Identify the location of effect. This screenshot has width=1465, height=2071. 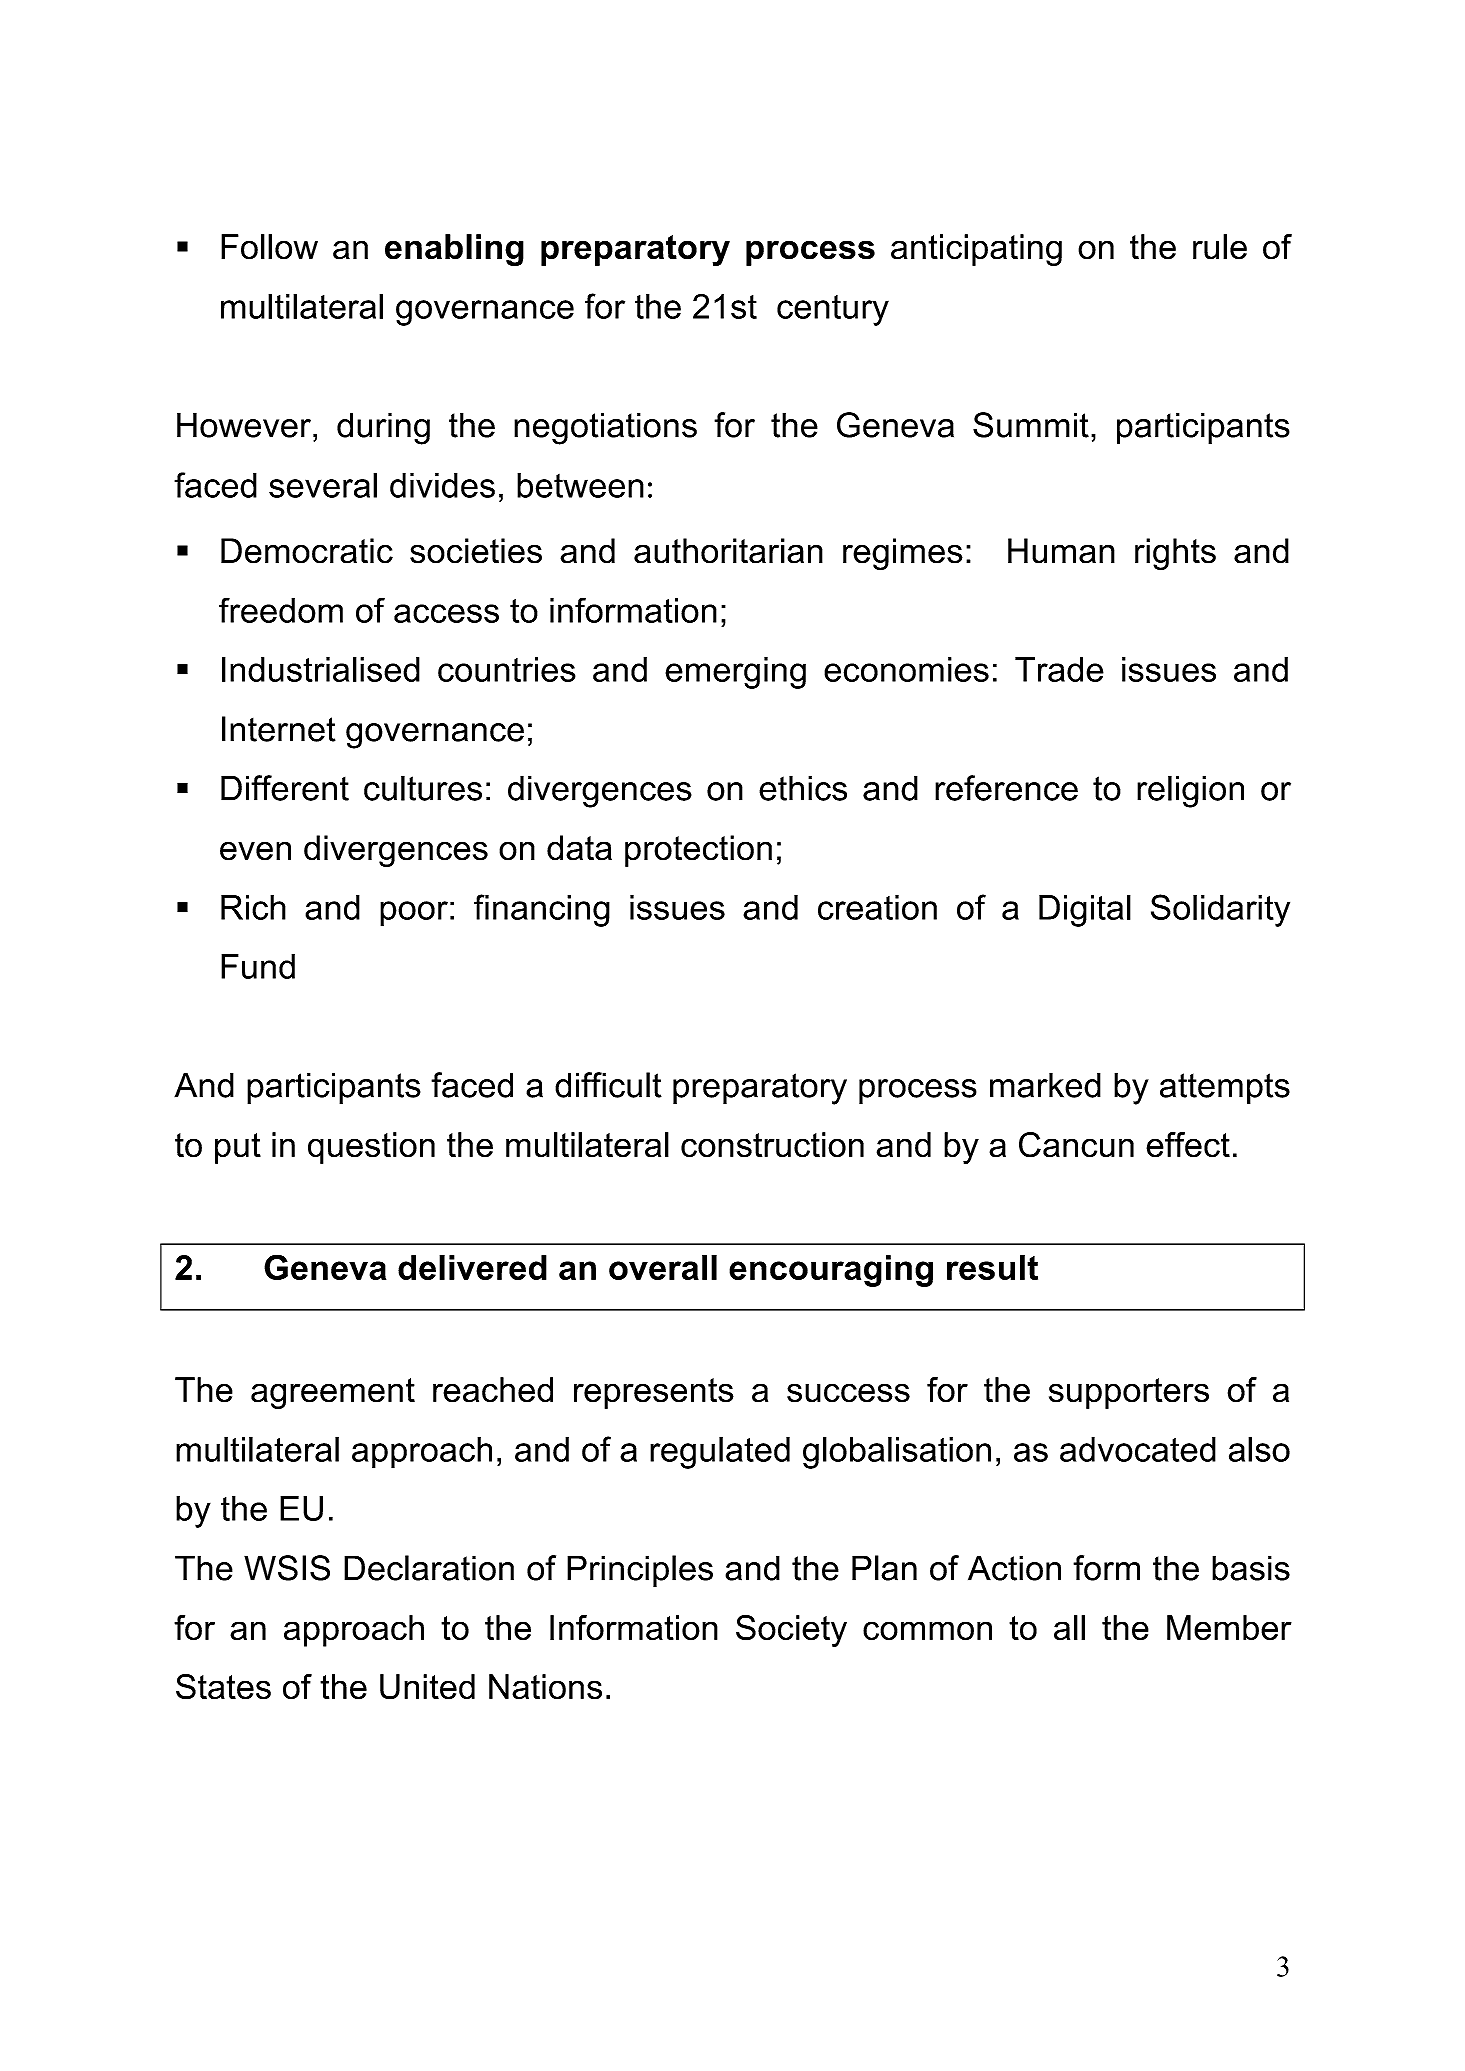
(1188, 1145).
